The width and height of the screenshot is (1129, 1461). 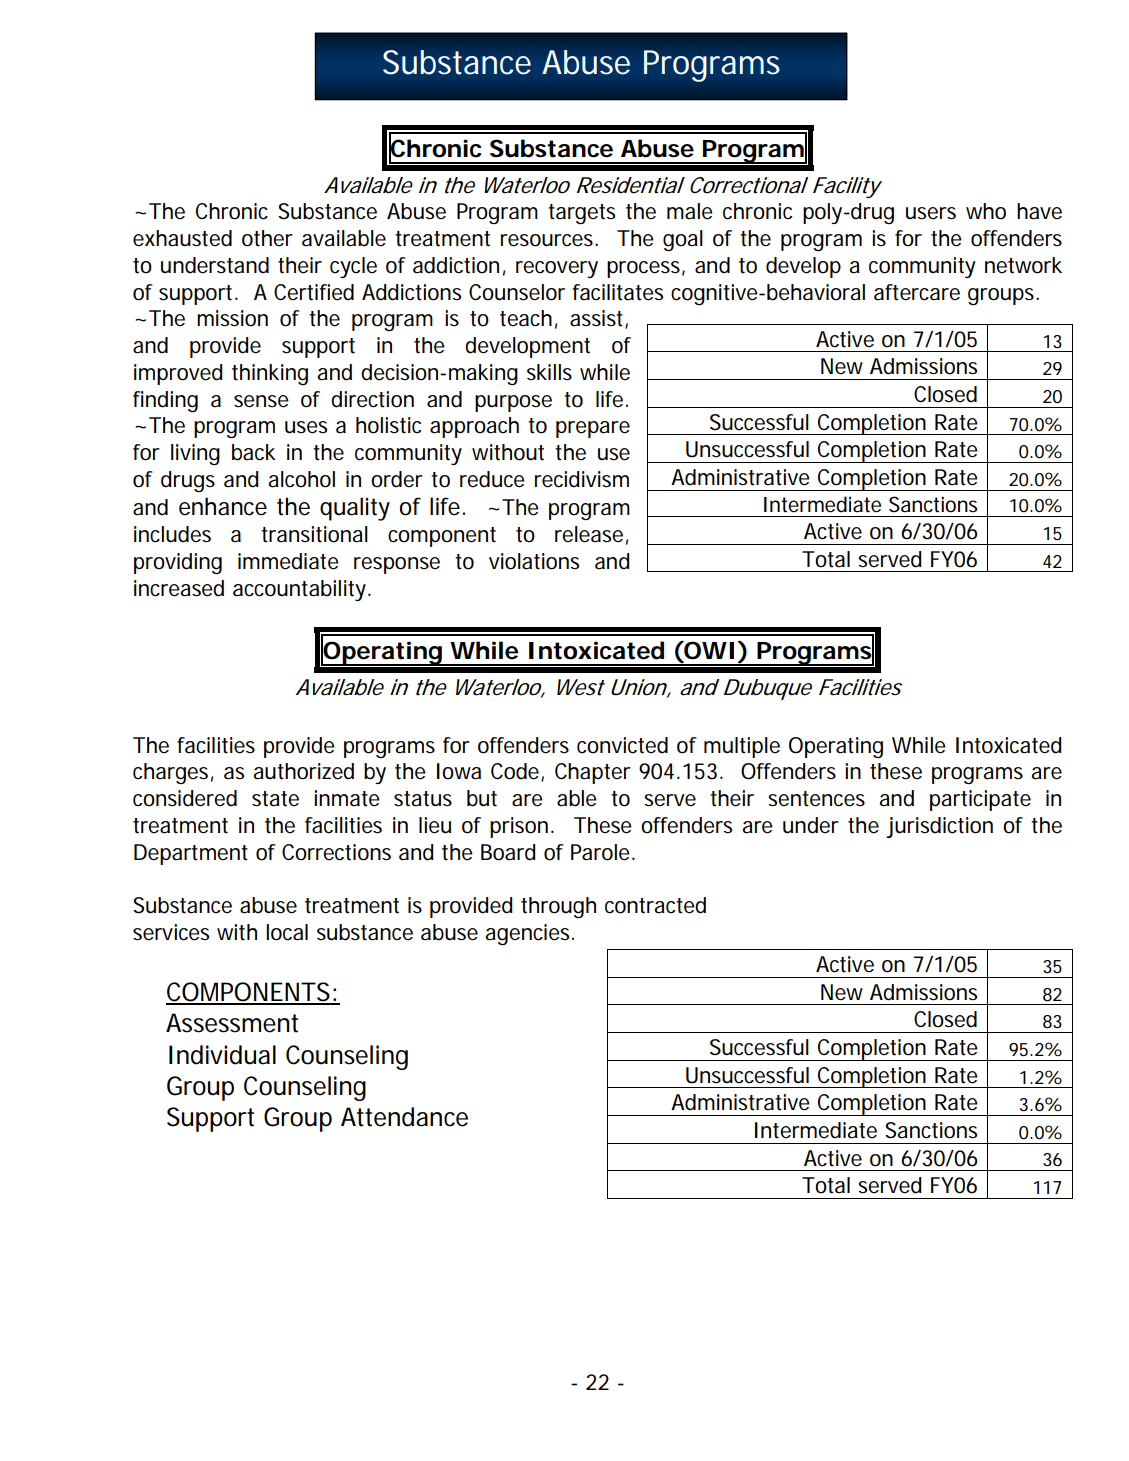 I want to click on release, so click(x=591, y=535).
